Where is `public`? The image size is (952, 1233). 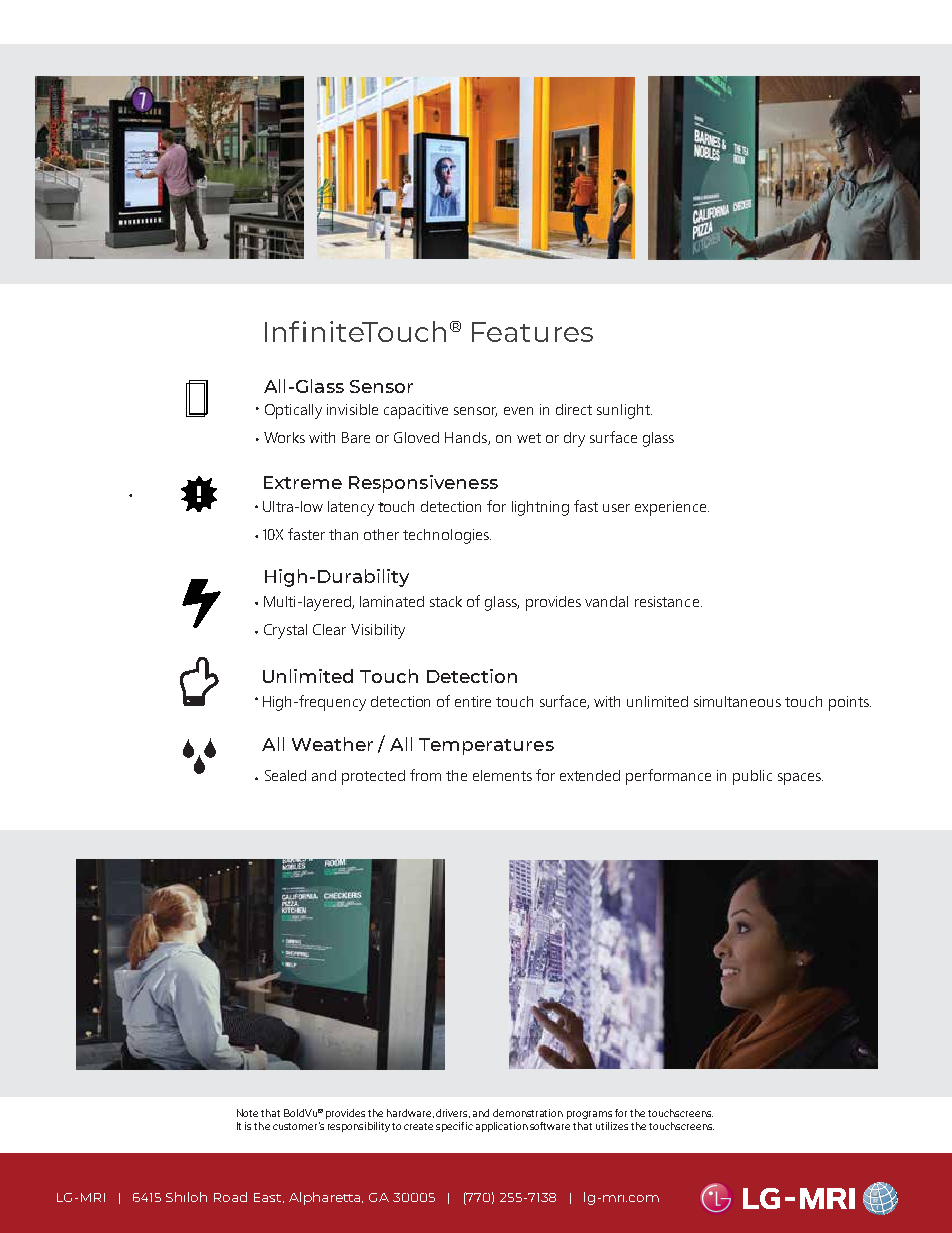
public is located at coordinates (752, 777).
